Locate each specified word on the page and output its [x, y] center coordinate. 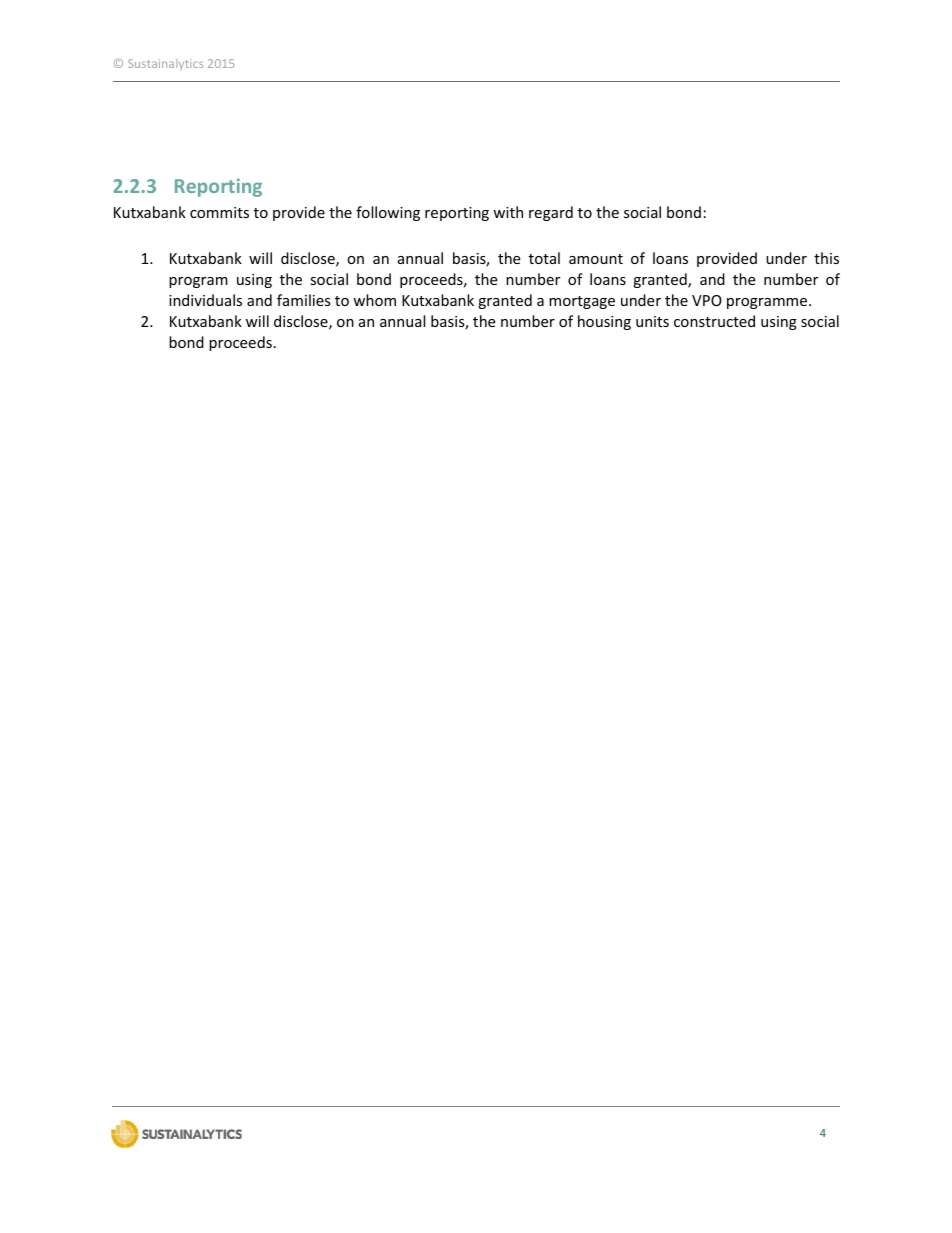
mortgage [582, 302]
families [304, 300]
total [544, 258]
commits [219, 212]
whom [374, 300]
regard [551, 213]
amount [596, 259]
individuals [205, 300]
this [826, 258]
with [508, 212]
